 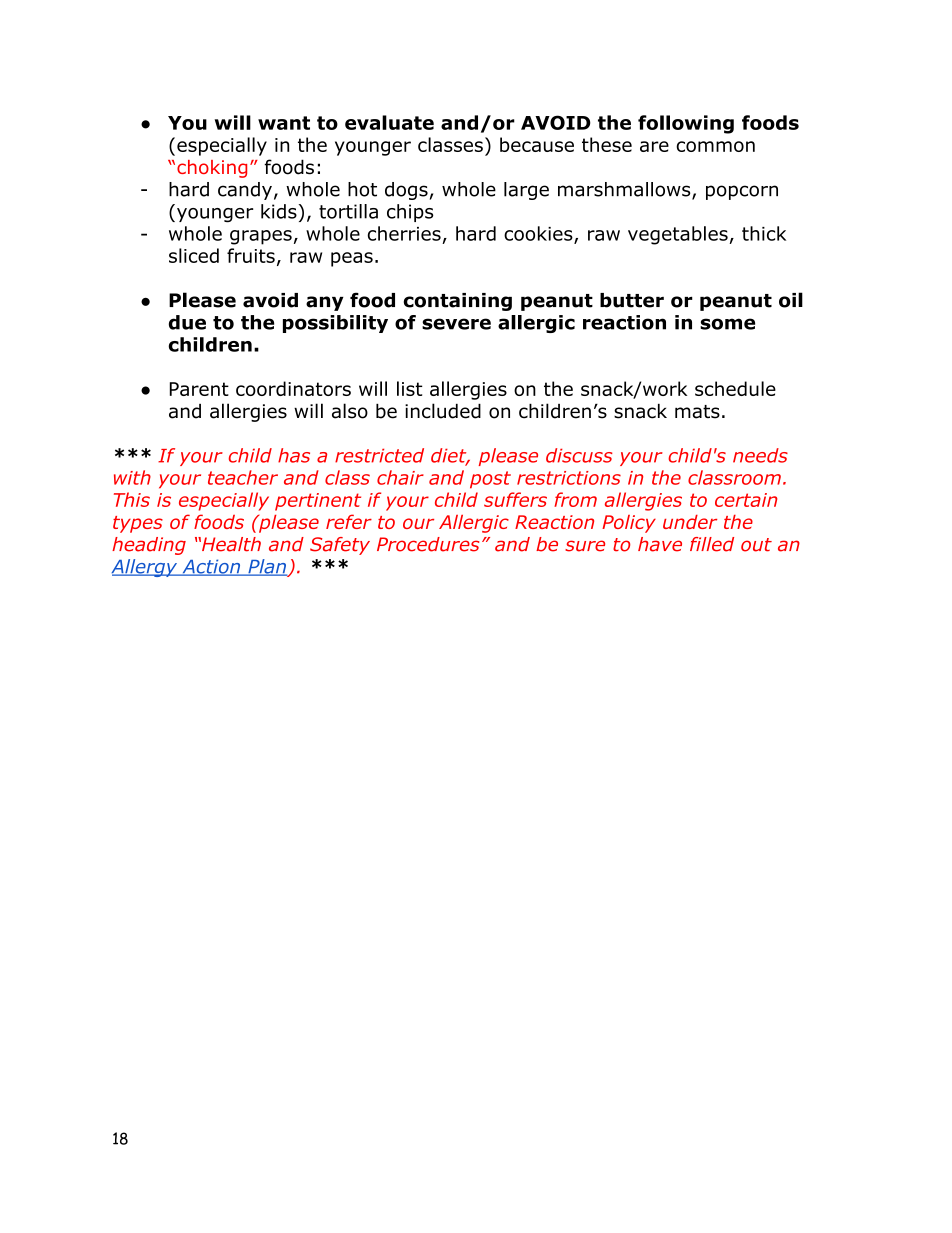 What do you see at coordinates (715, 146) in the screenshot?
I see `common` at bounding box center [715, 146].
